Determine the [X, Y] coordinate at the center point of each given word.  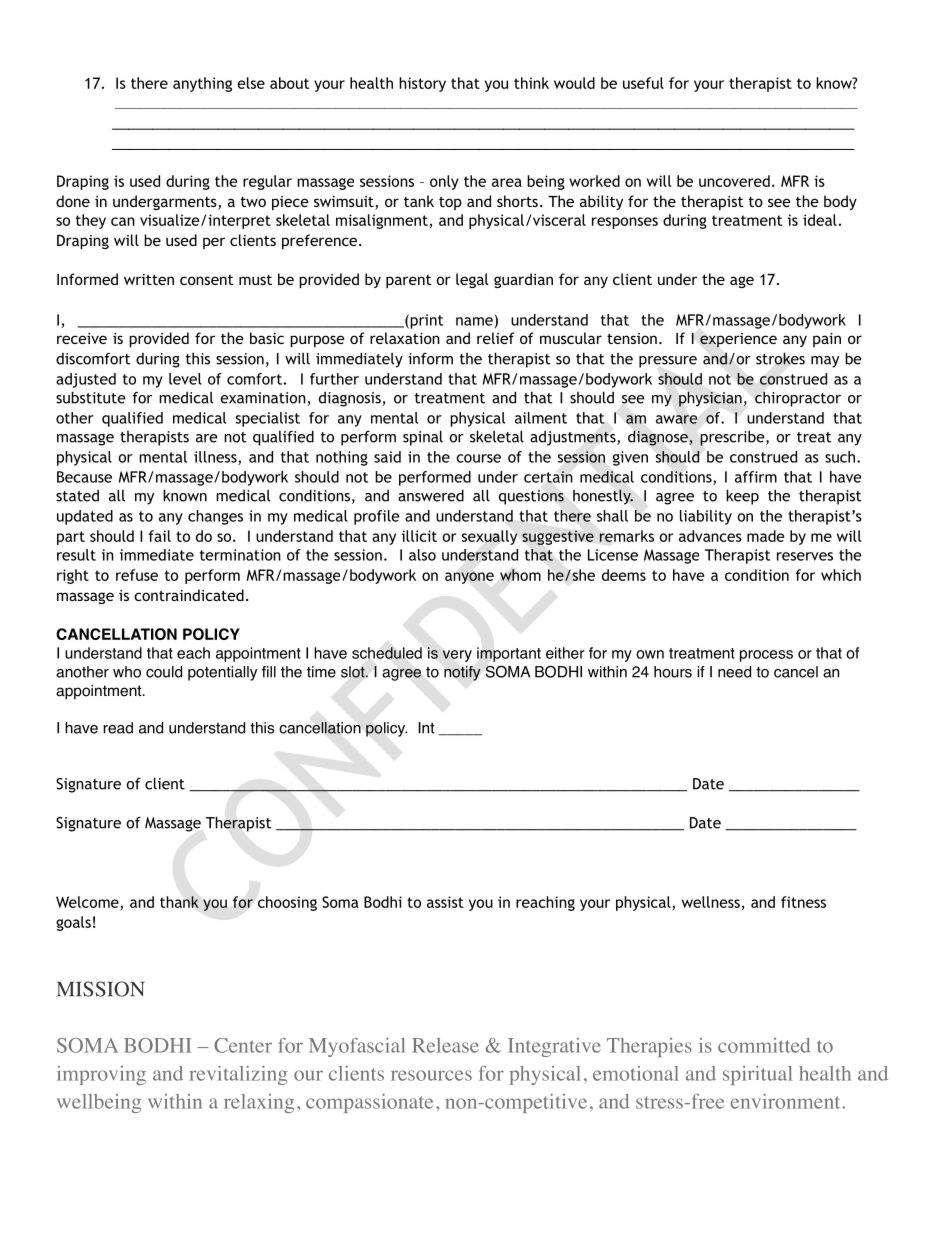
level [185, 379]
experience [738, 340]
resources [431, 1075]
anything [202, 84]
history [422, 84]
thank [179, 902]
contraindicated [189, 595]
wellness [711, 902]
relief [495, 338]
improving [101, 1075]
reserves [805, 556]
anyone [469, 578]
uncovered [734, 181]
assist [445, 902]
